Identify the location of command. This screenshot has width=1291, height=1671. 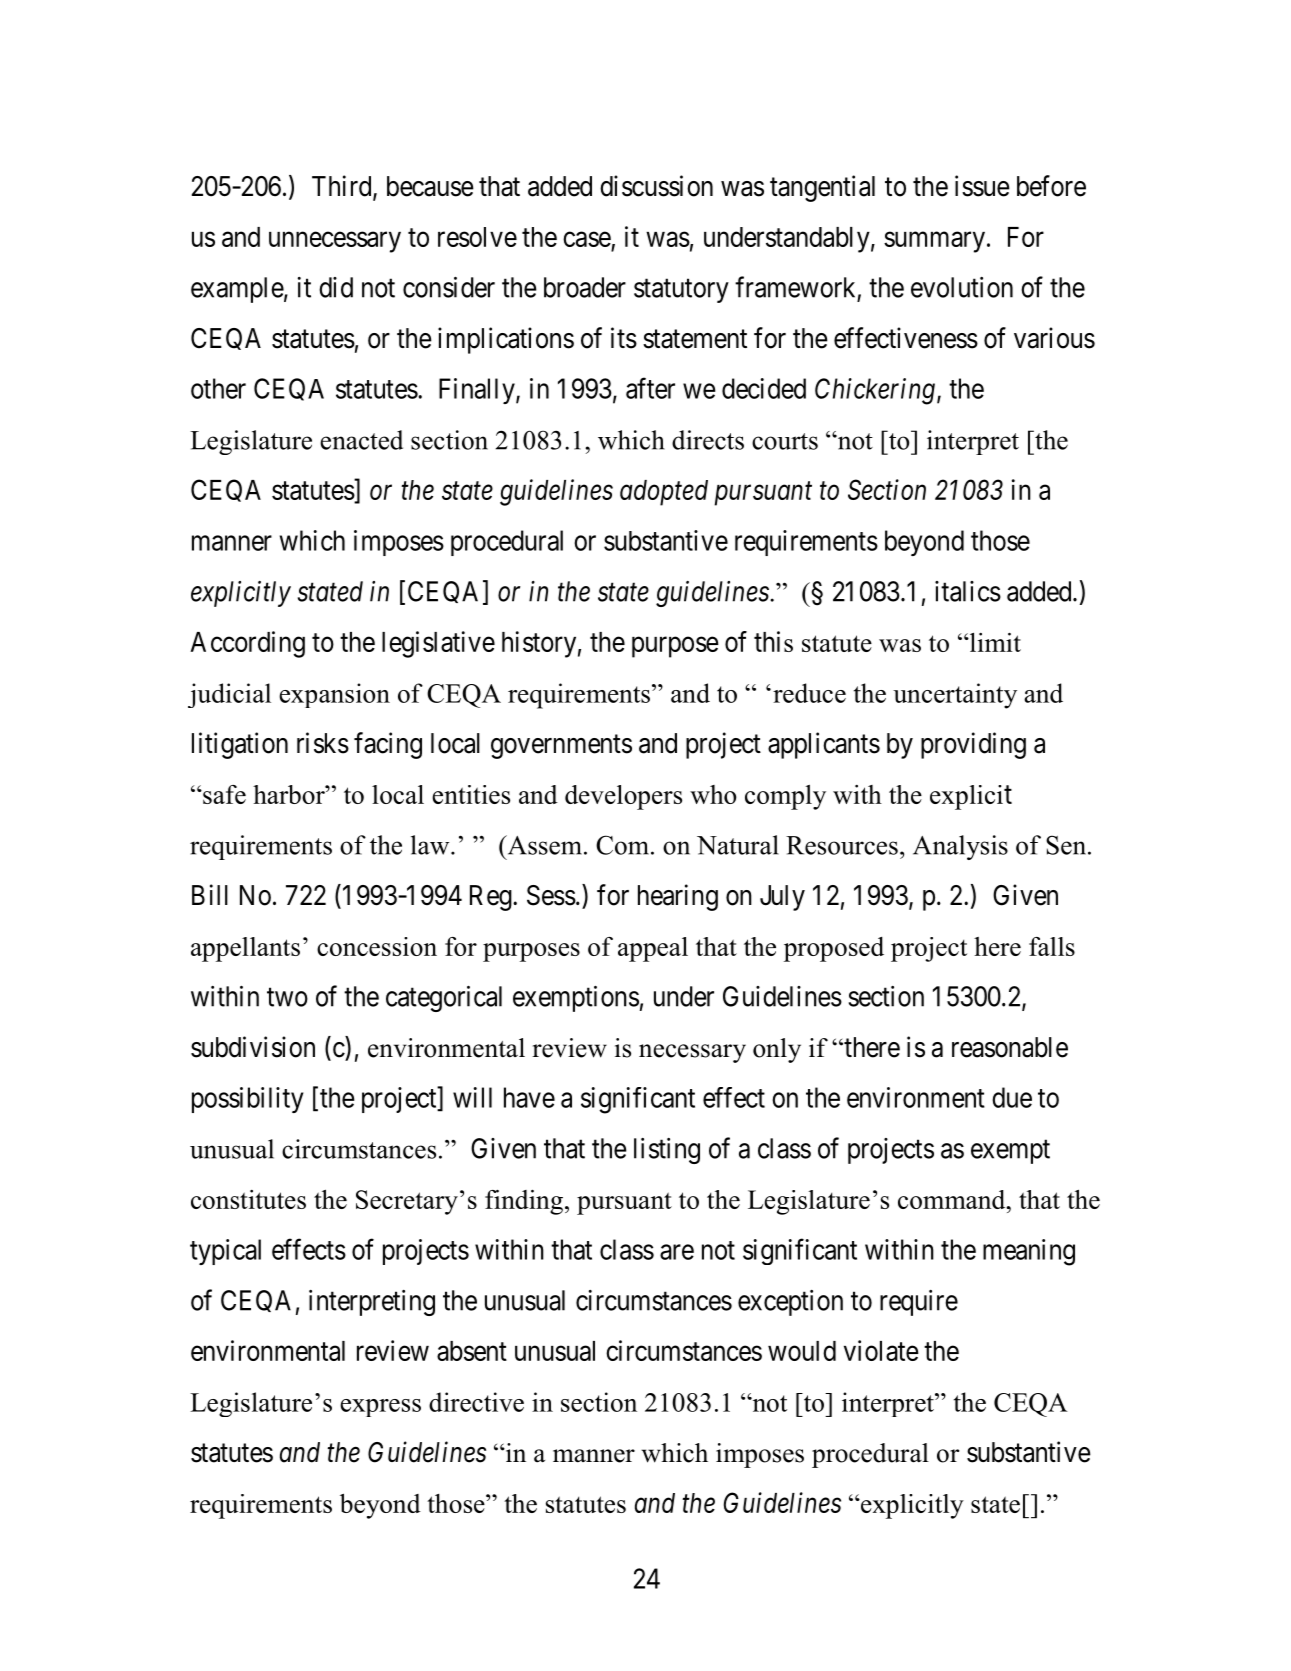
(953, 1199).
